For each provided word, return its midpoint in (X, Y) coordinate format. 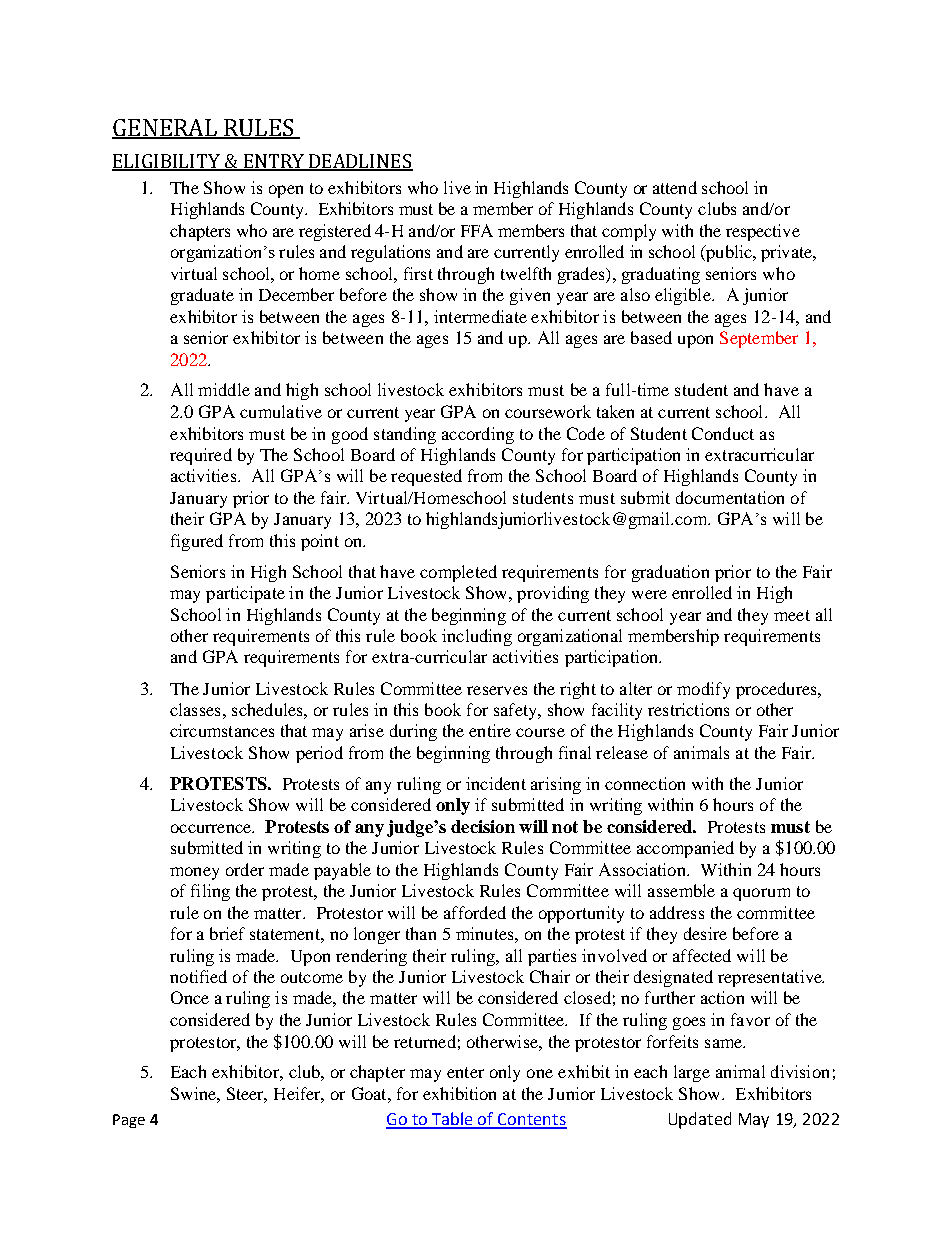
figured (197, 542)
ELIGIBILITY (167, 162)
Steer (247, 1095)
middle (224, 389)
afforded (475, 912)
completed (458, 573)
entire (490, 730)
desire (705, 933)
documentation (730, 497)
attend (675, 187)
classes (195, 709)
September (759, 339)
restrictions (688, 709)
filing (210, 892)
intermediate (480, 316)
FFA (477, 230)
